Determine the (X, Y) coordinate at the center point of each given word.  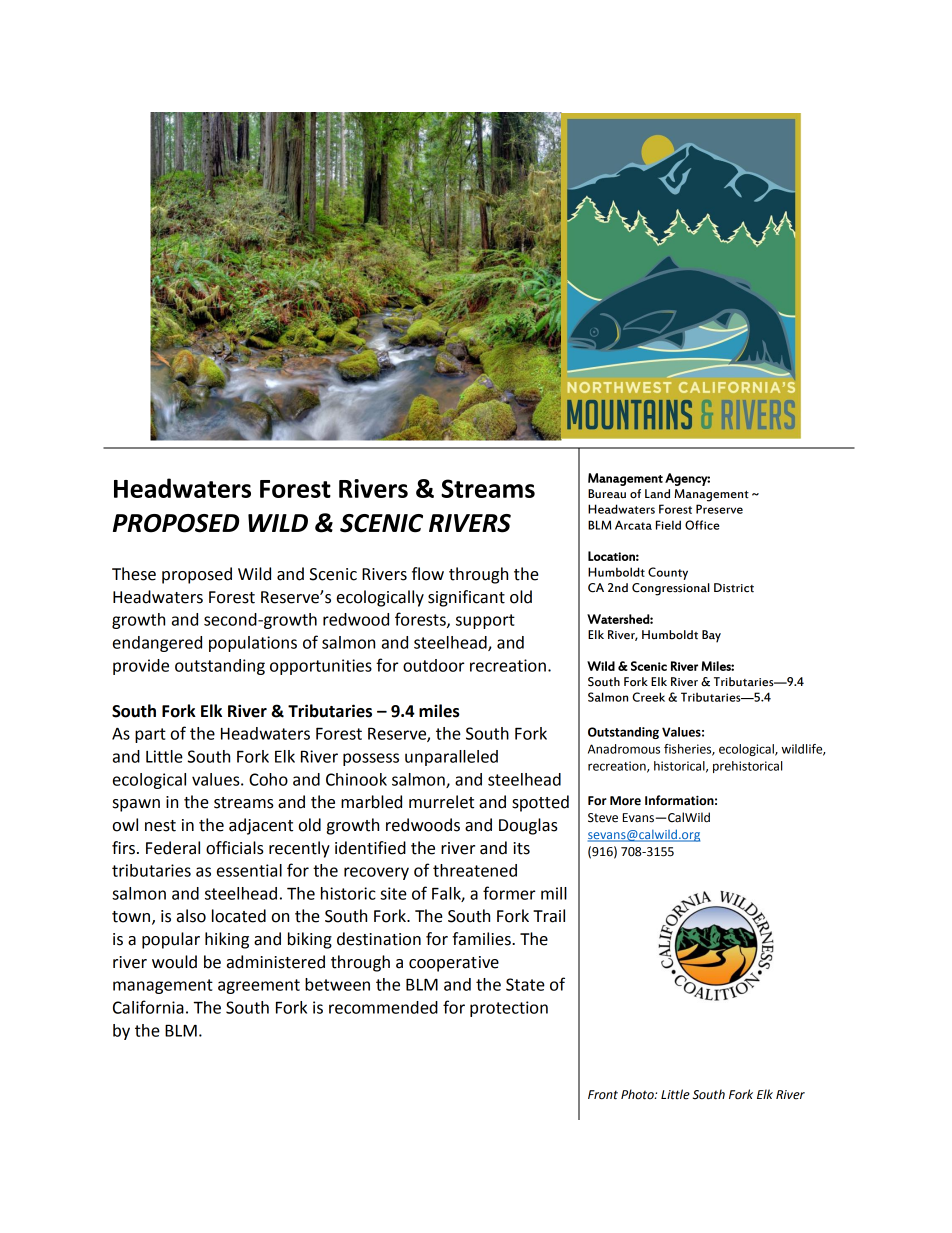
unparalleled (451, 758)
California (148, 1007)
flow (428, 574)
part (150, 735)
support (485, 621)
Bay (711, 636)
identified (370, 848)
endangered (157, 644)
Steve (603, 818)
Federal (173, 848)
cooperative (454, 964)
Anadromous (624, 749)
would (174, 962)
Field (668, 525)
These (134, 574)
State (525, 984)
